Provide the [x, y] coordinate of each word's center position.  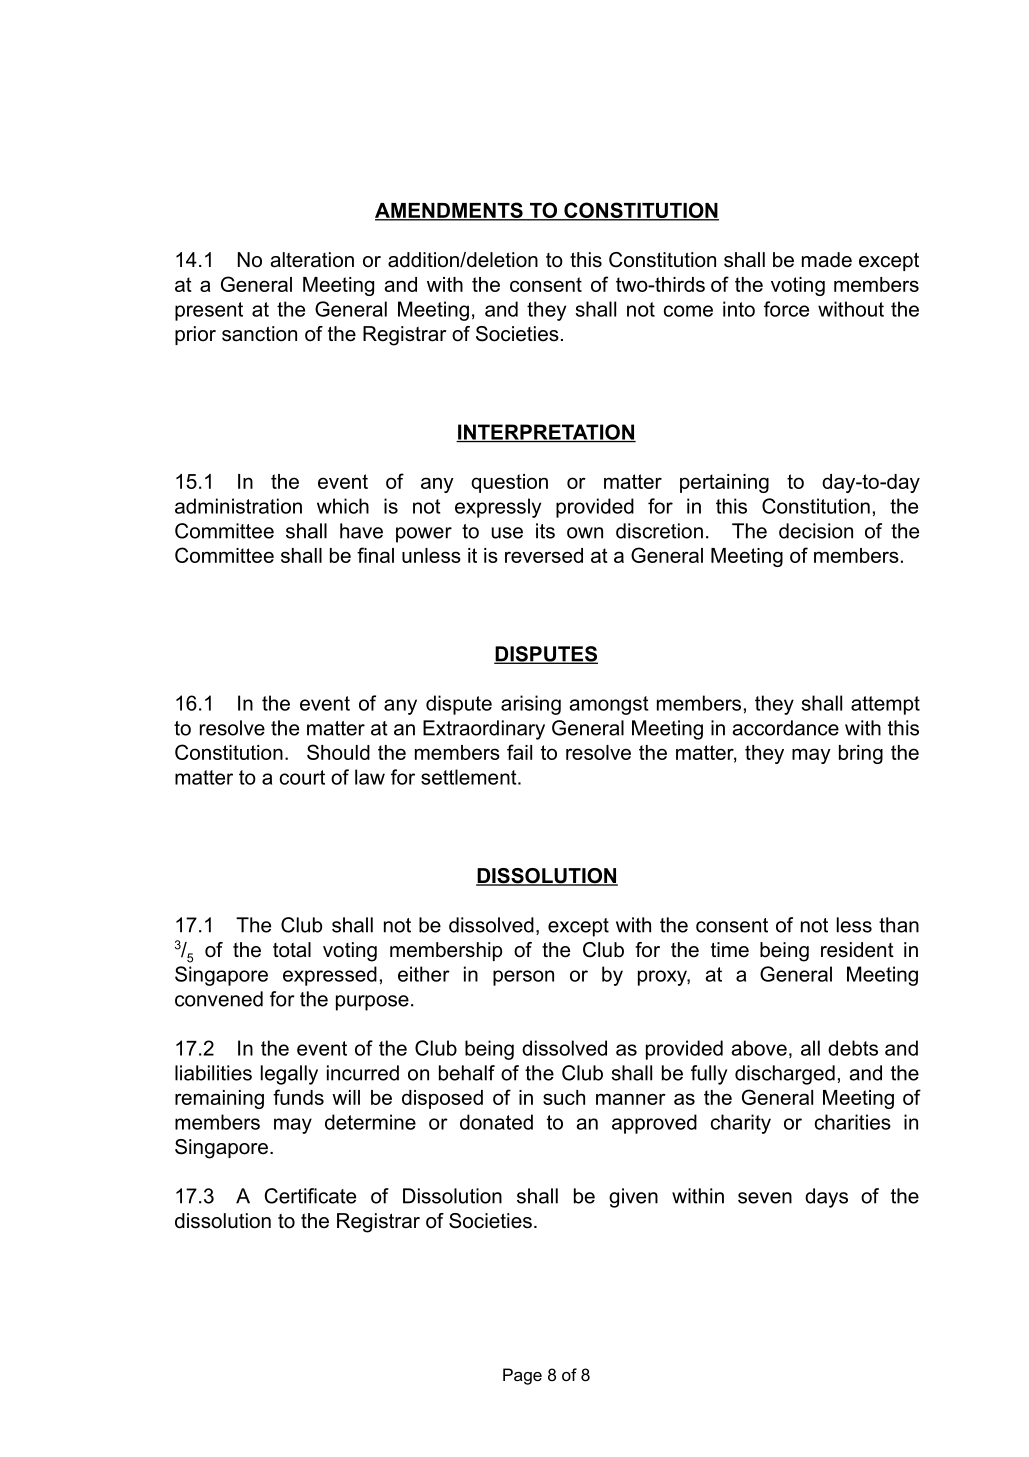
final [375, 555]
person [523, 978]
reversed [544, 555]
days [826, 1198]
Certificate [310, 1196]
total [292, 950]
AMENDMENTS [450, 211]
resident [857, 950]
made [827, 260]
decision [816, 531]
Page [522, 1376]
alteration [312, 260]
